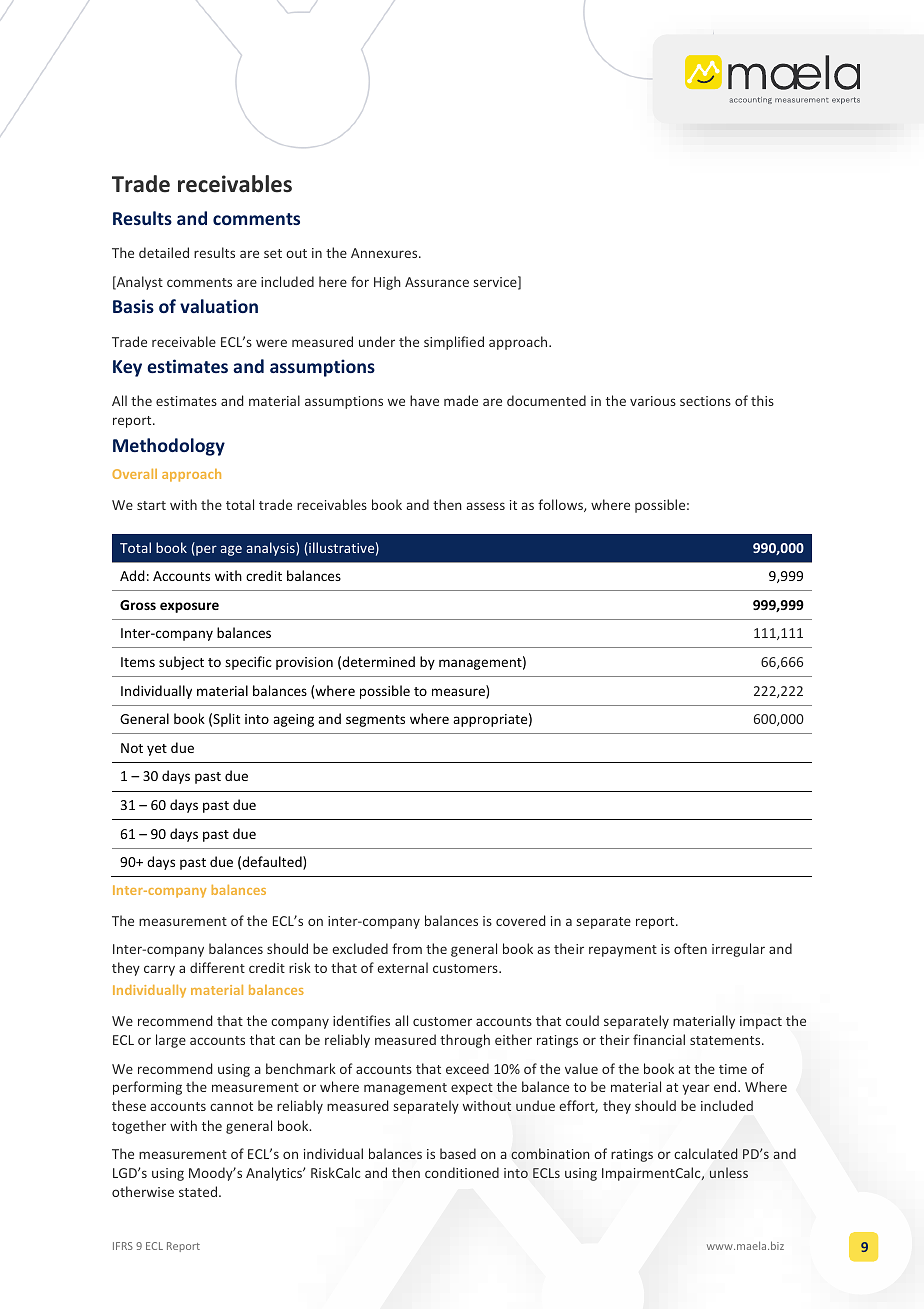 The image size is (924, 1309). Describe the element at coordinates (198, 1191) in the screenshot. I see `stated` at that location.
